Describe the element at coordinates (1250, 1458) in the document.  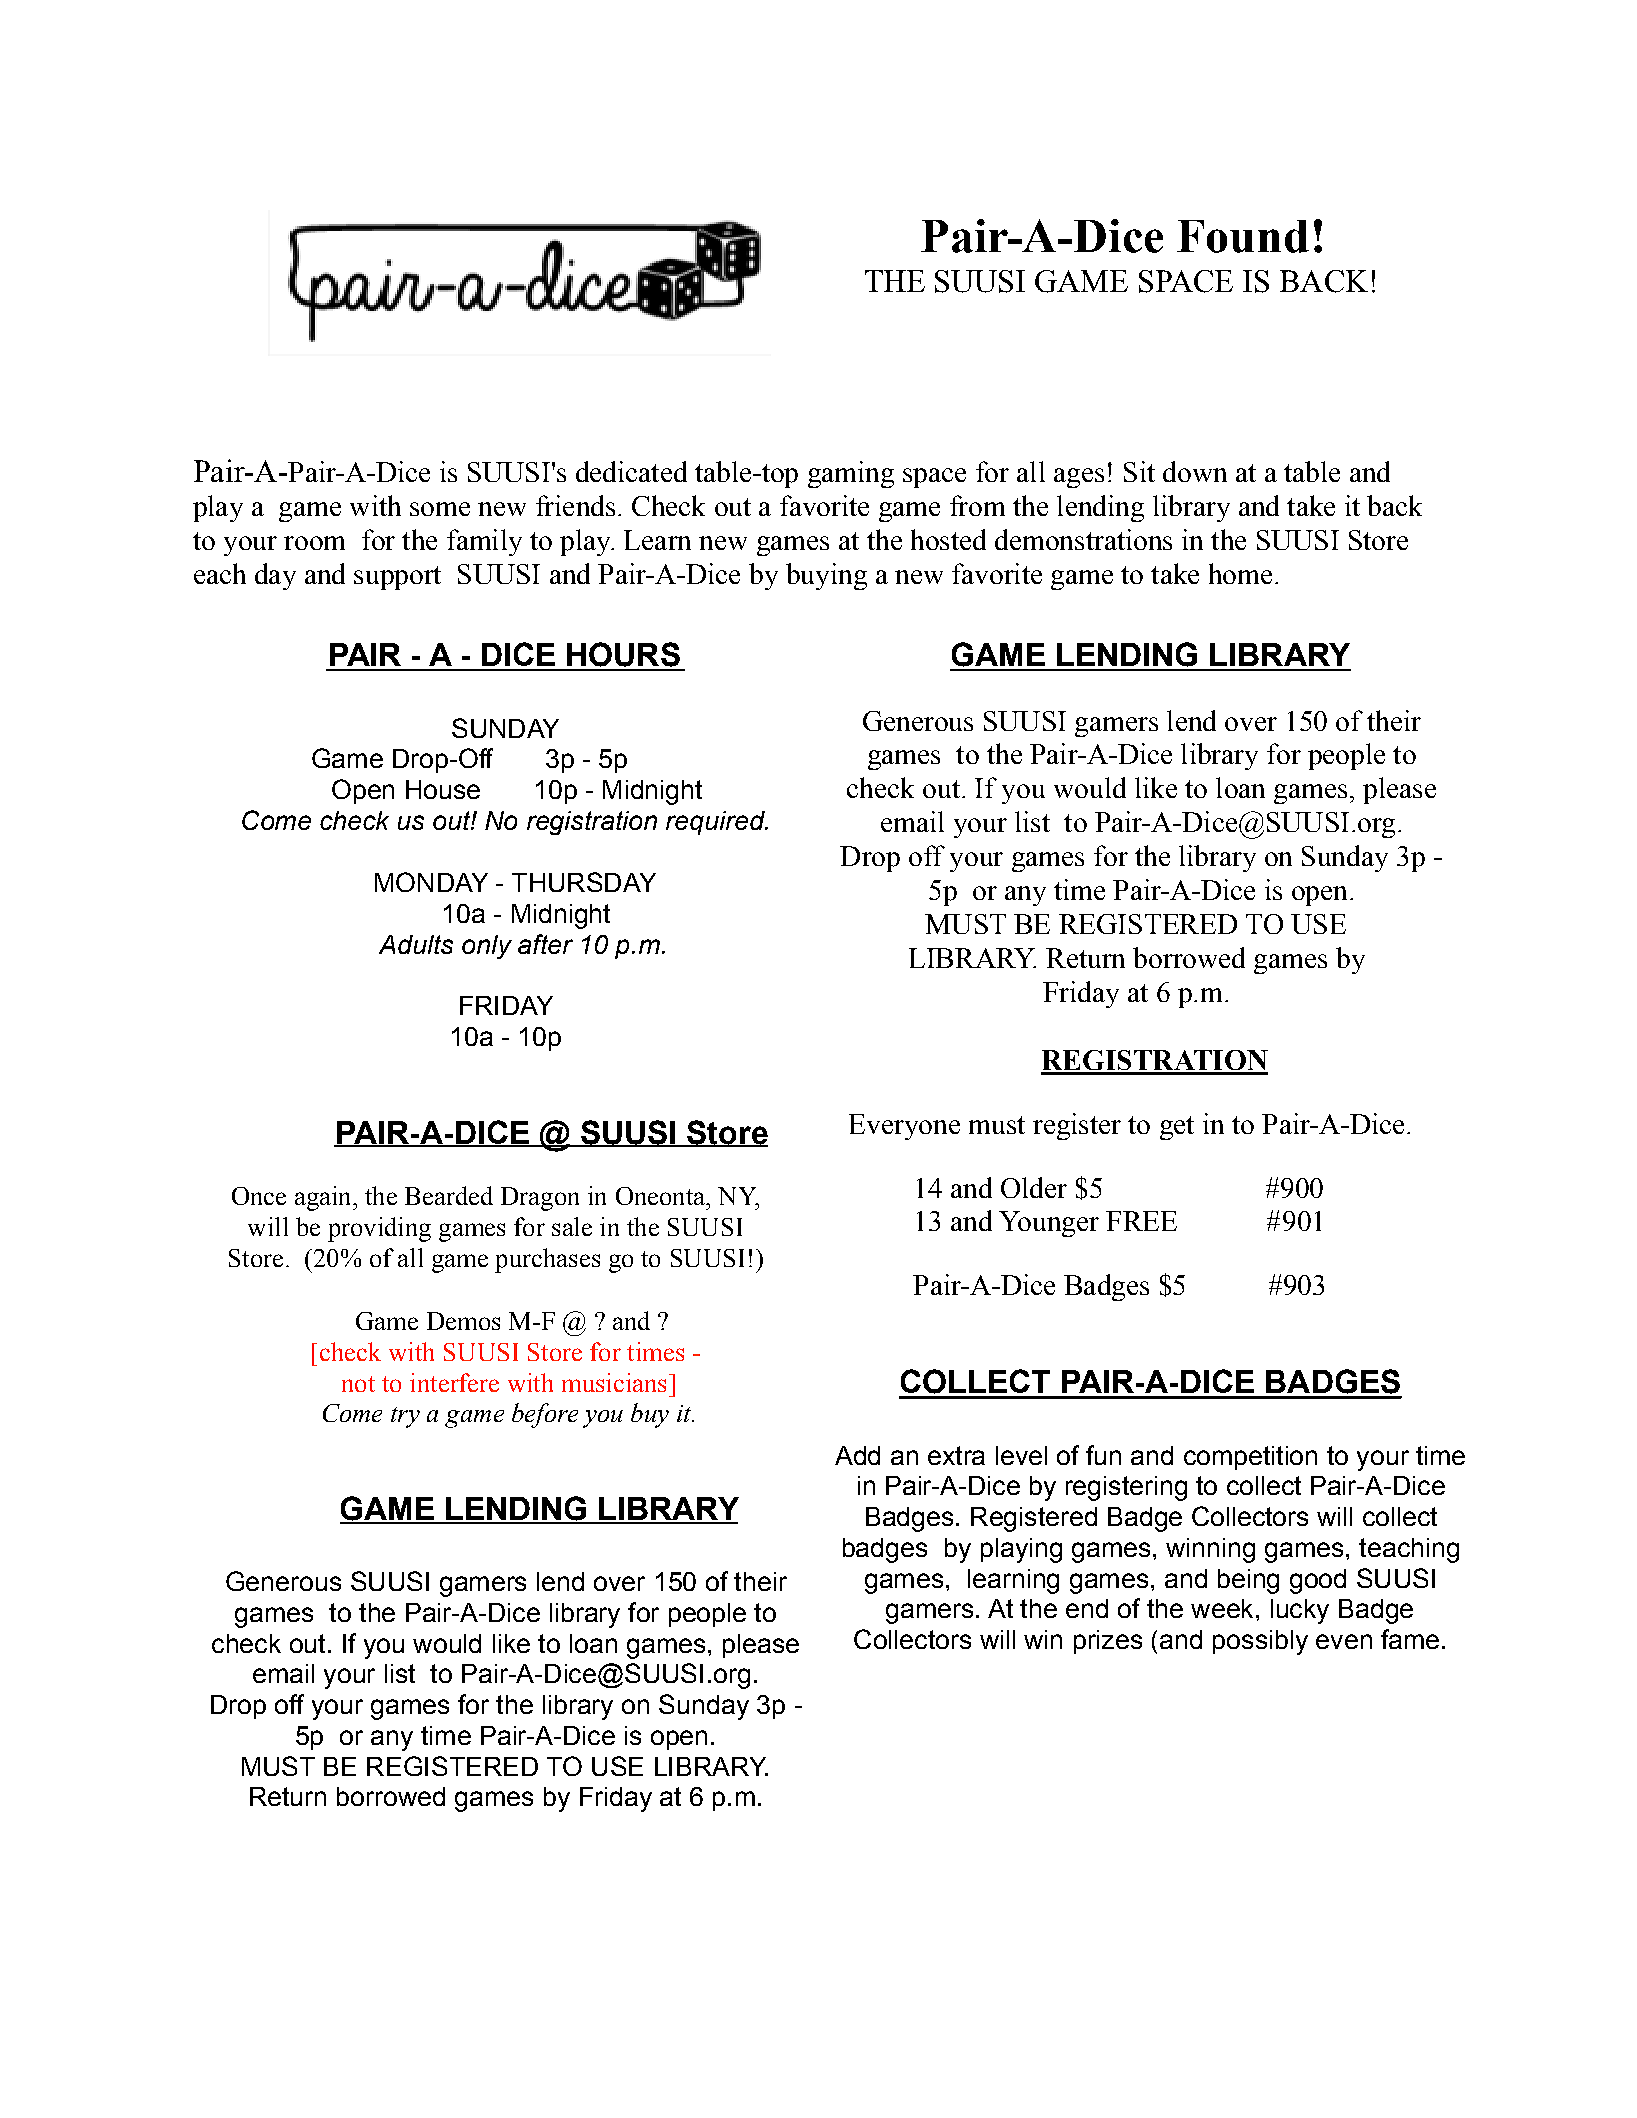
I see `competition` at that location.
